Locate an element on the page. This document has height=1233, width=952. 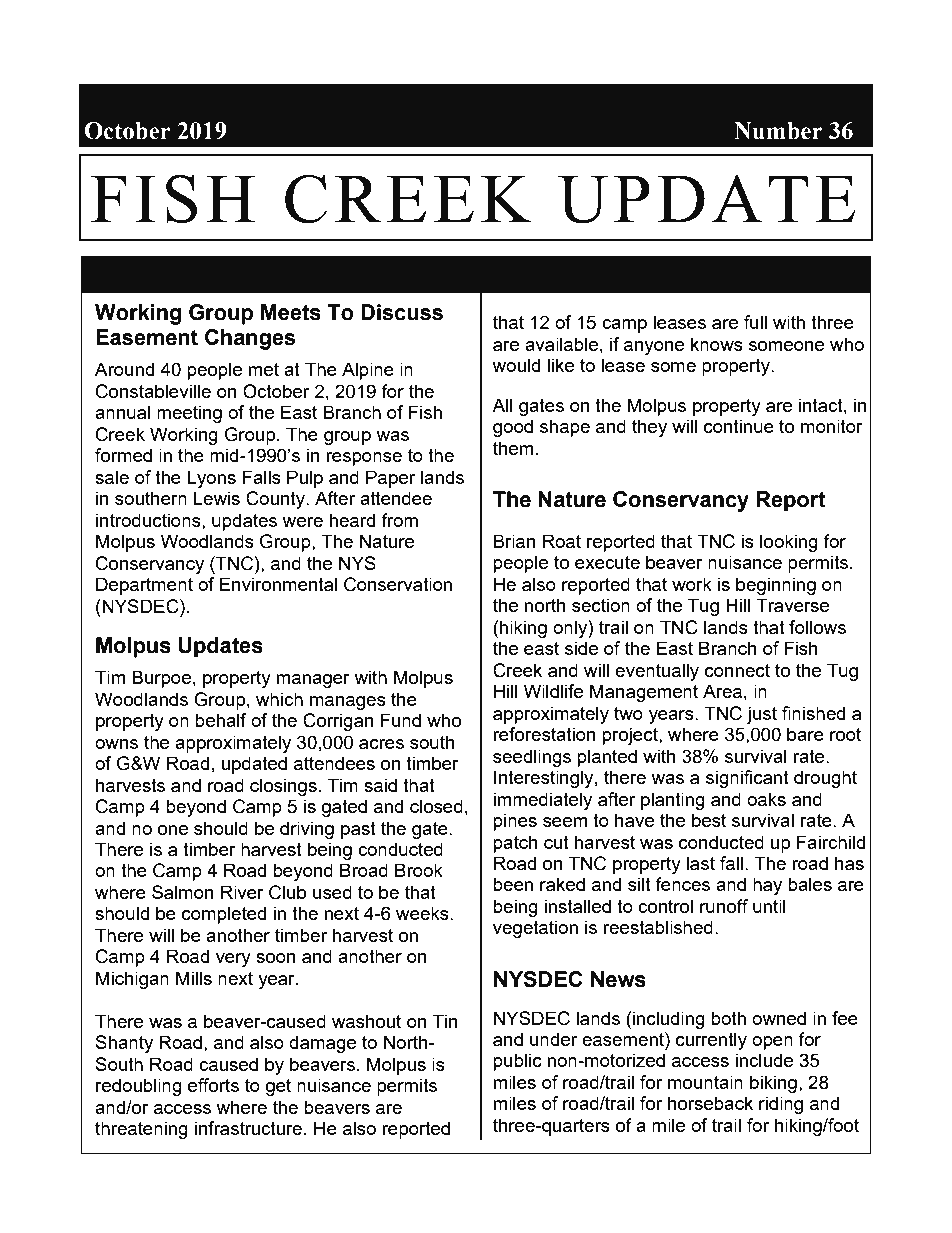
Department is located at coordinates (144, 586).
